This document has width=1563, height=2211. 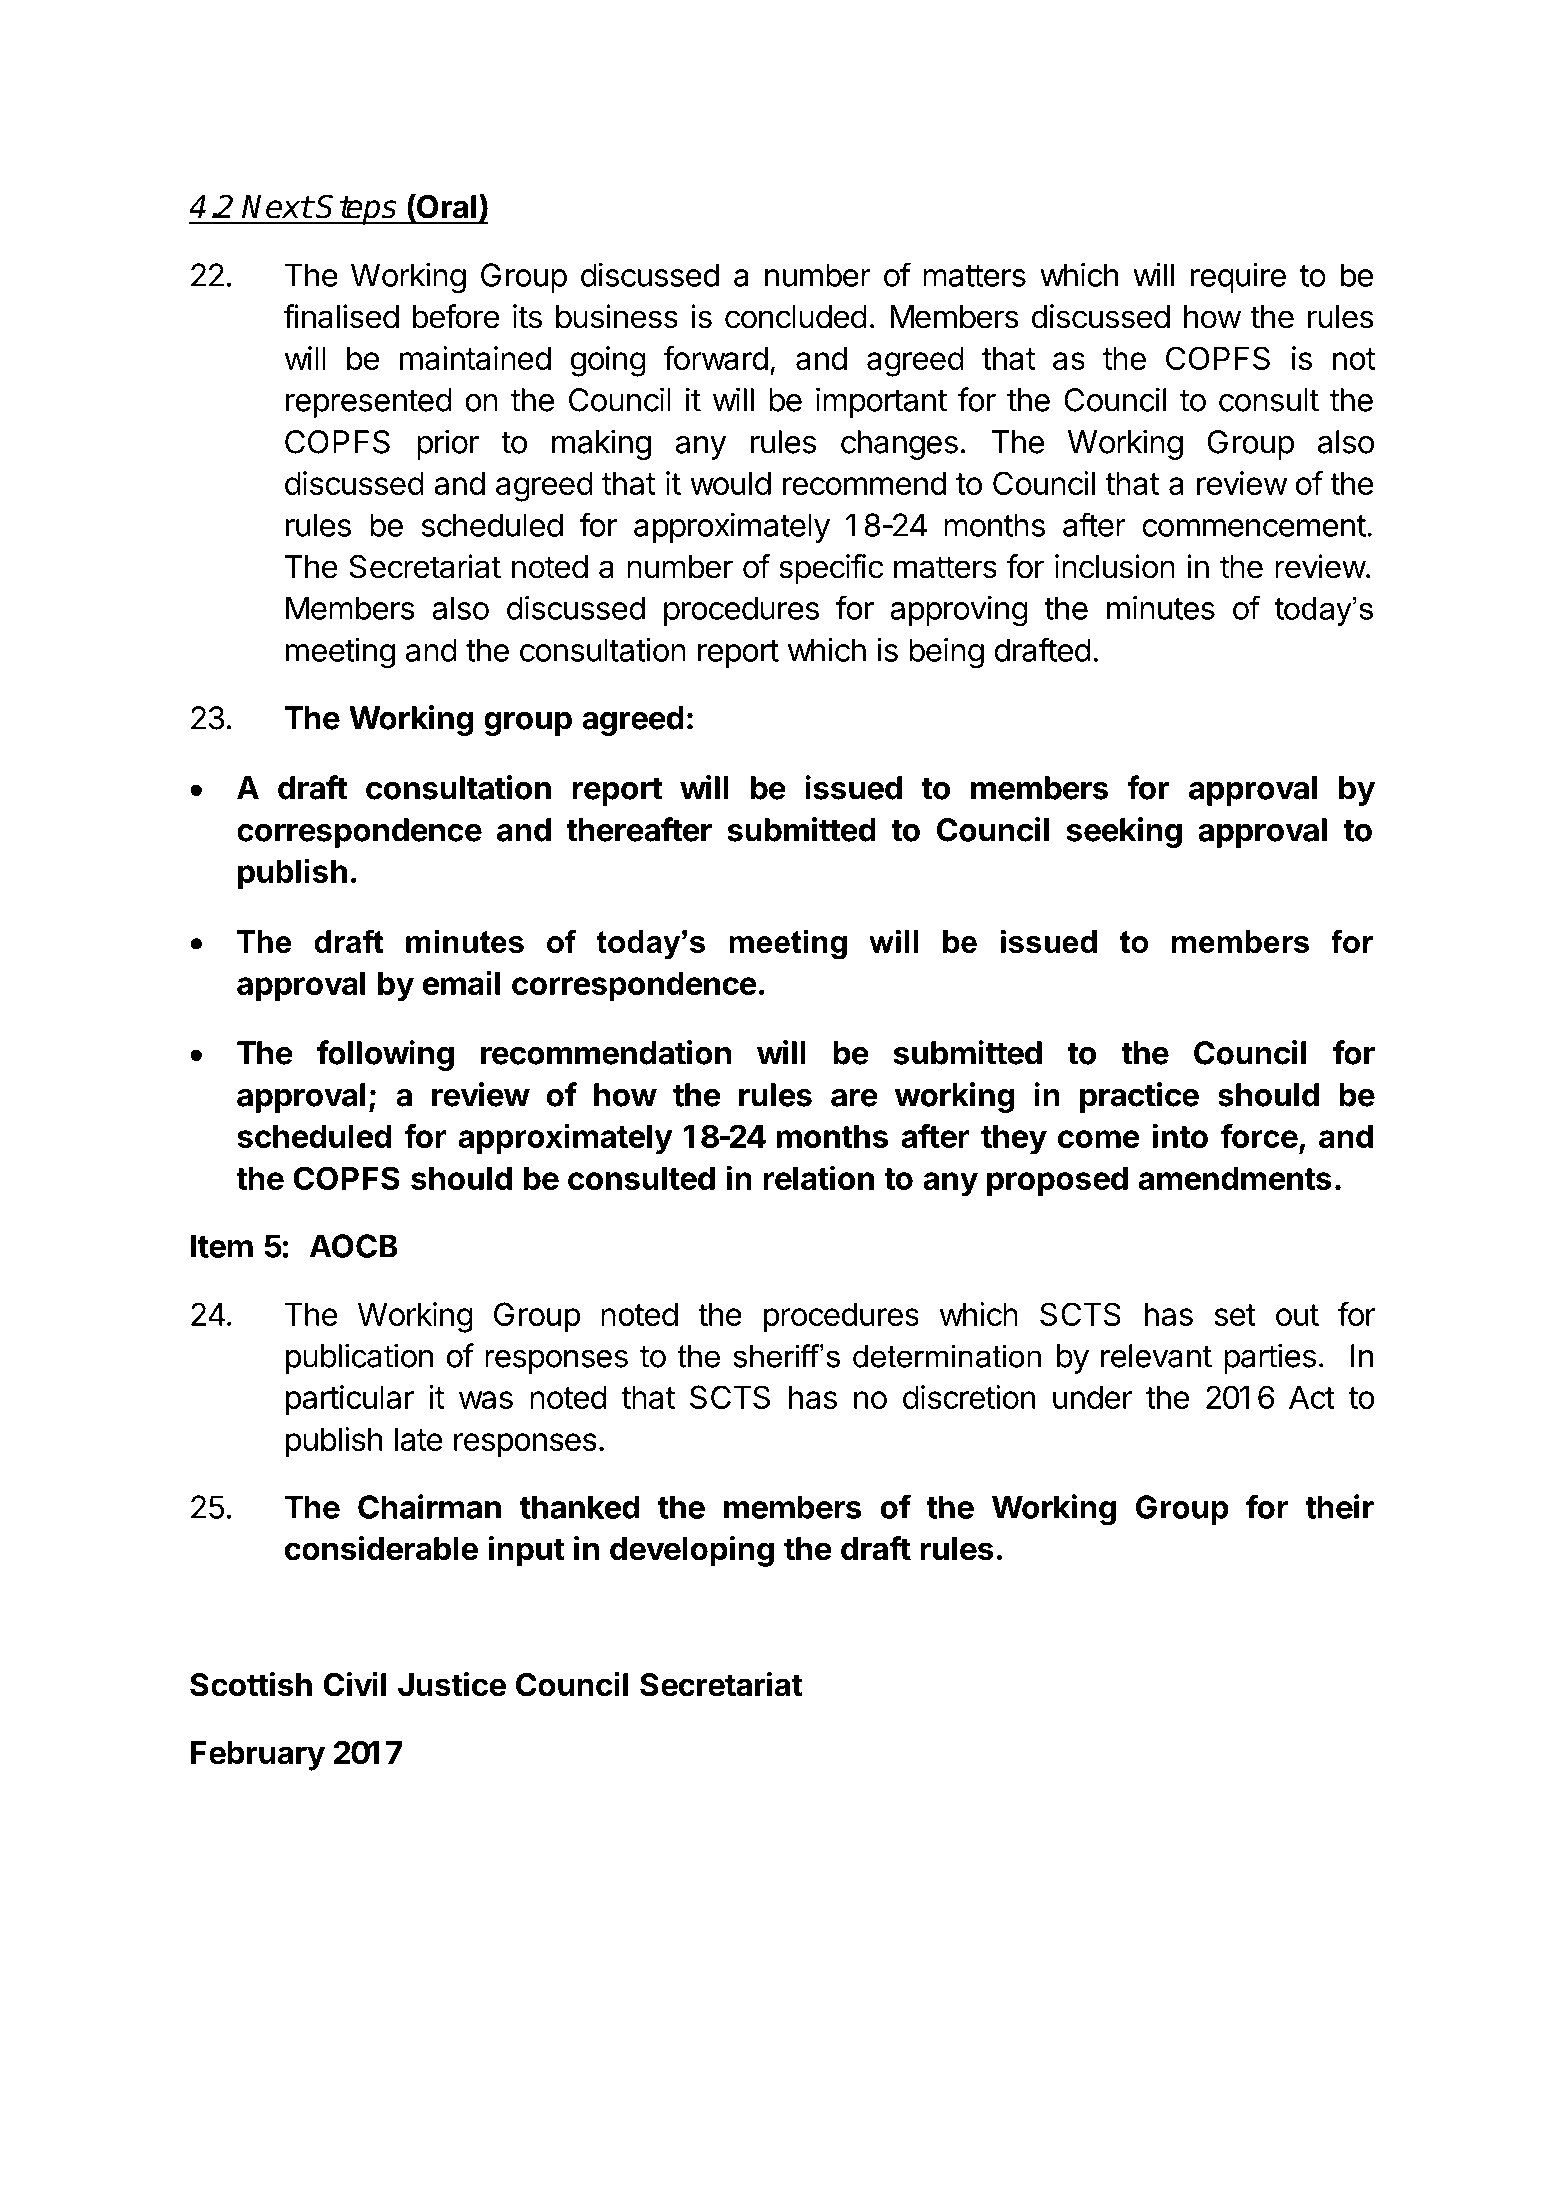 What do you see at coordinates (1238, 278) in the document?
I see `require` at bounding box center [1238, 278].
